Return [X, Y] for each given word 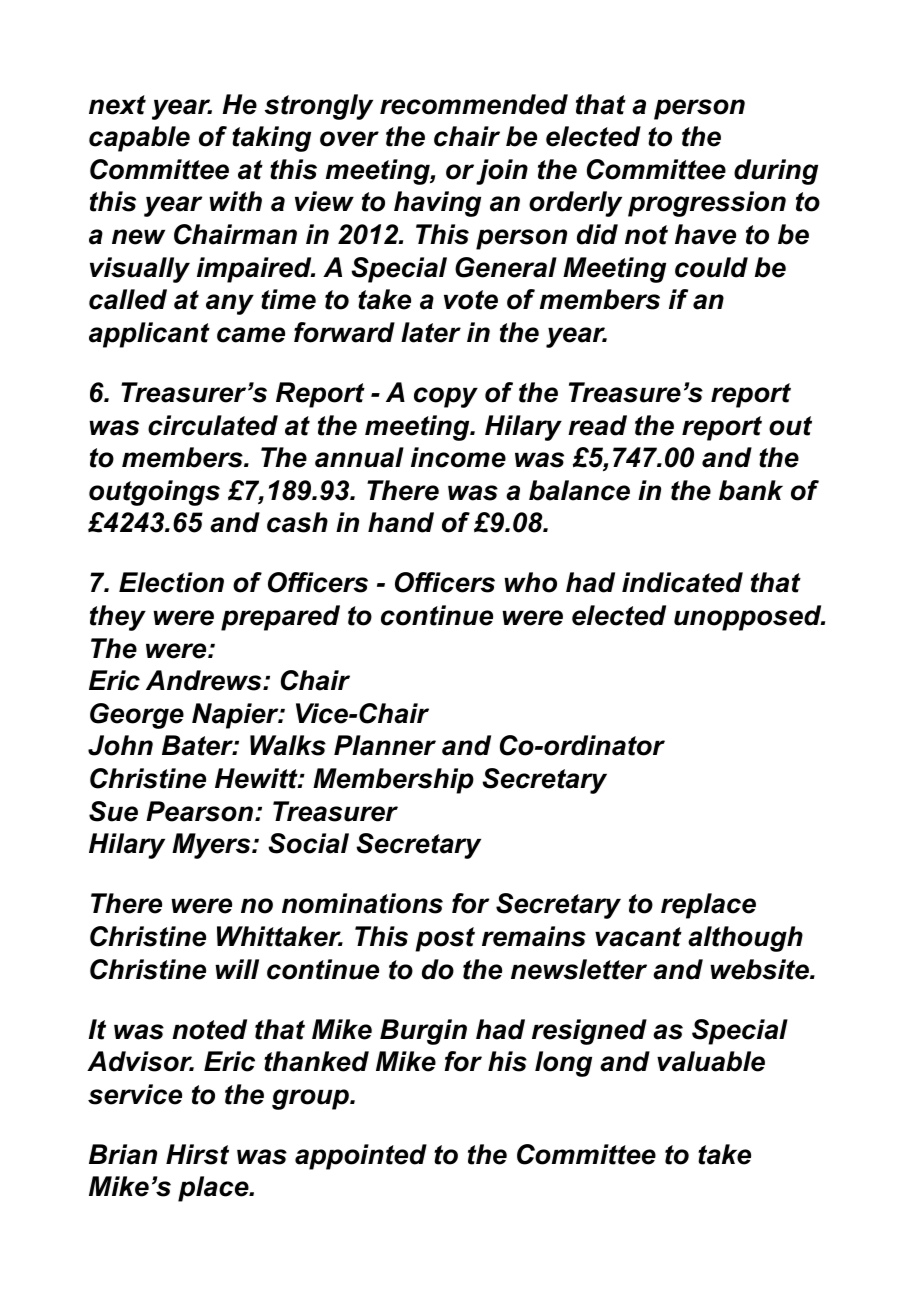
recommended [474, 104]
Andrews [205, 680]
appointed [361, 1157]
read [597, 425]
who [530, 582]
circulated [213, 425]
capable [139, 139]
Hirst [197, 1154]
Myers [212, 846]
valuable [711, 1061]
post [445, 939]
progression [707, 204]
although [745, 939]
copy [446, 397]
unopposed [749, 618]
